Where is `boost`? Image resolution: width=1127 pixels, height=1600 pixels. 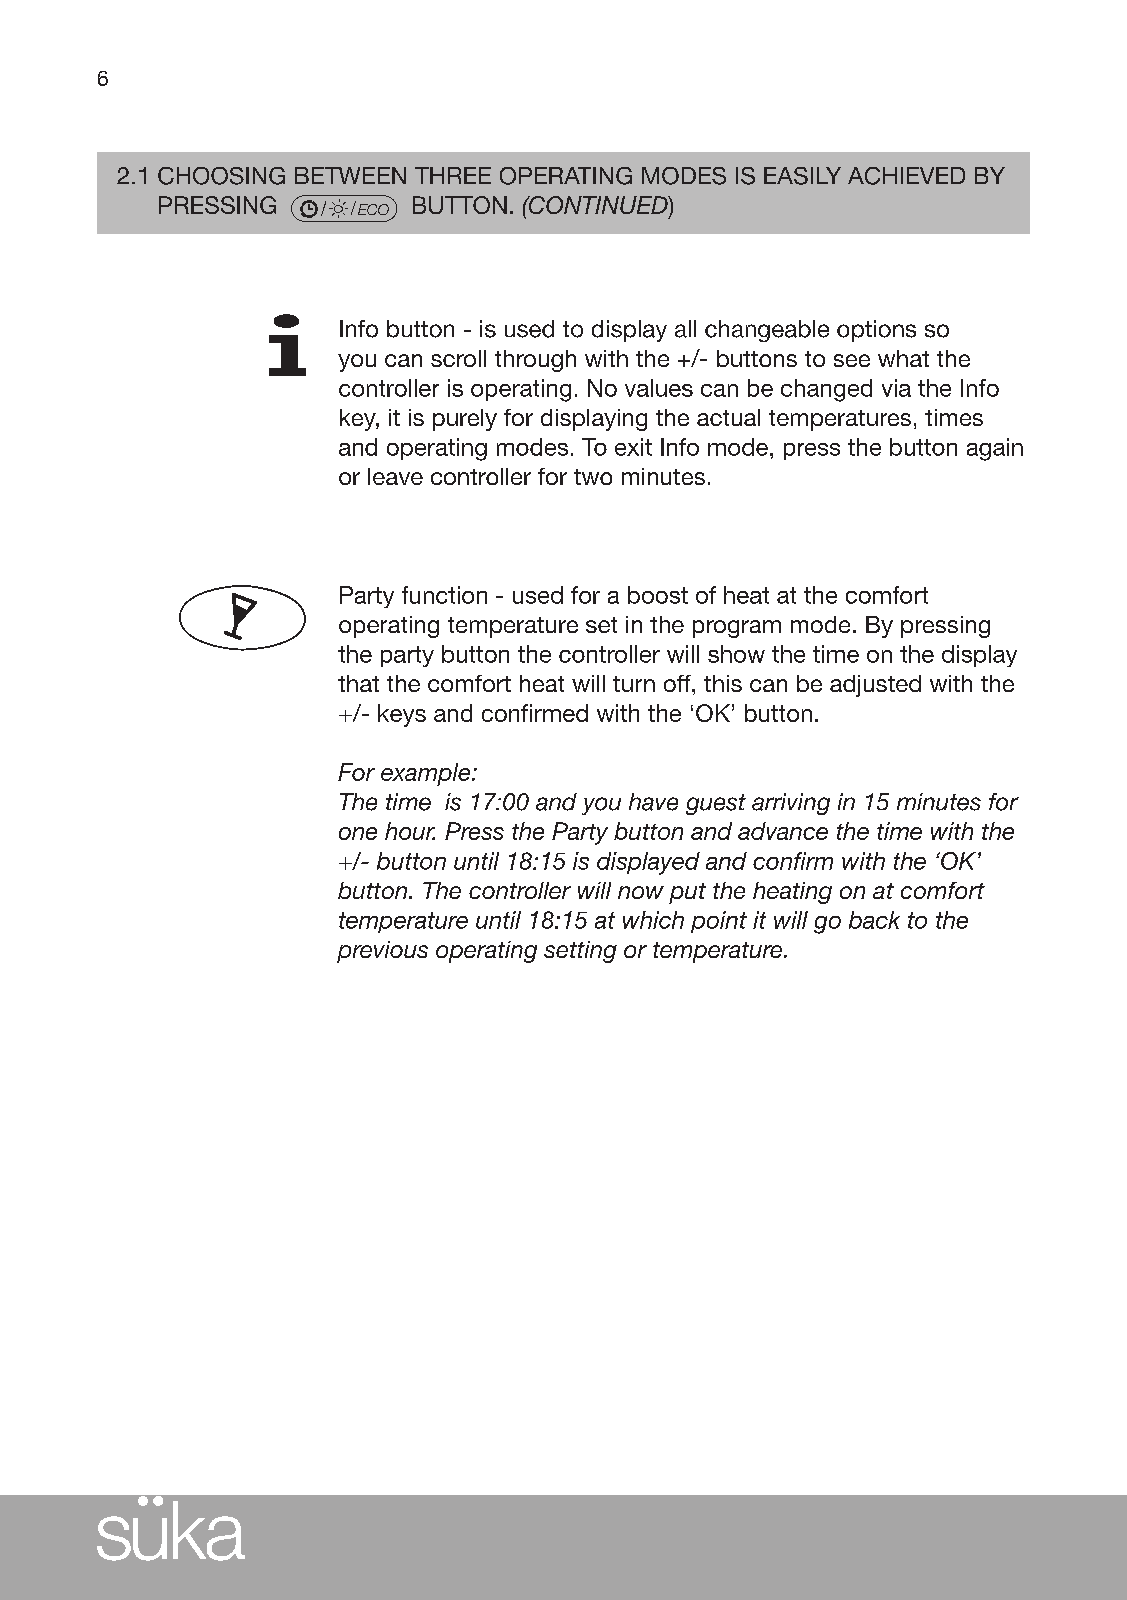 boost is located at coordinates (658, 595).
